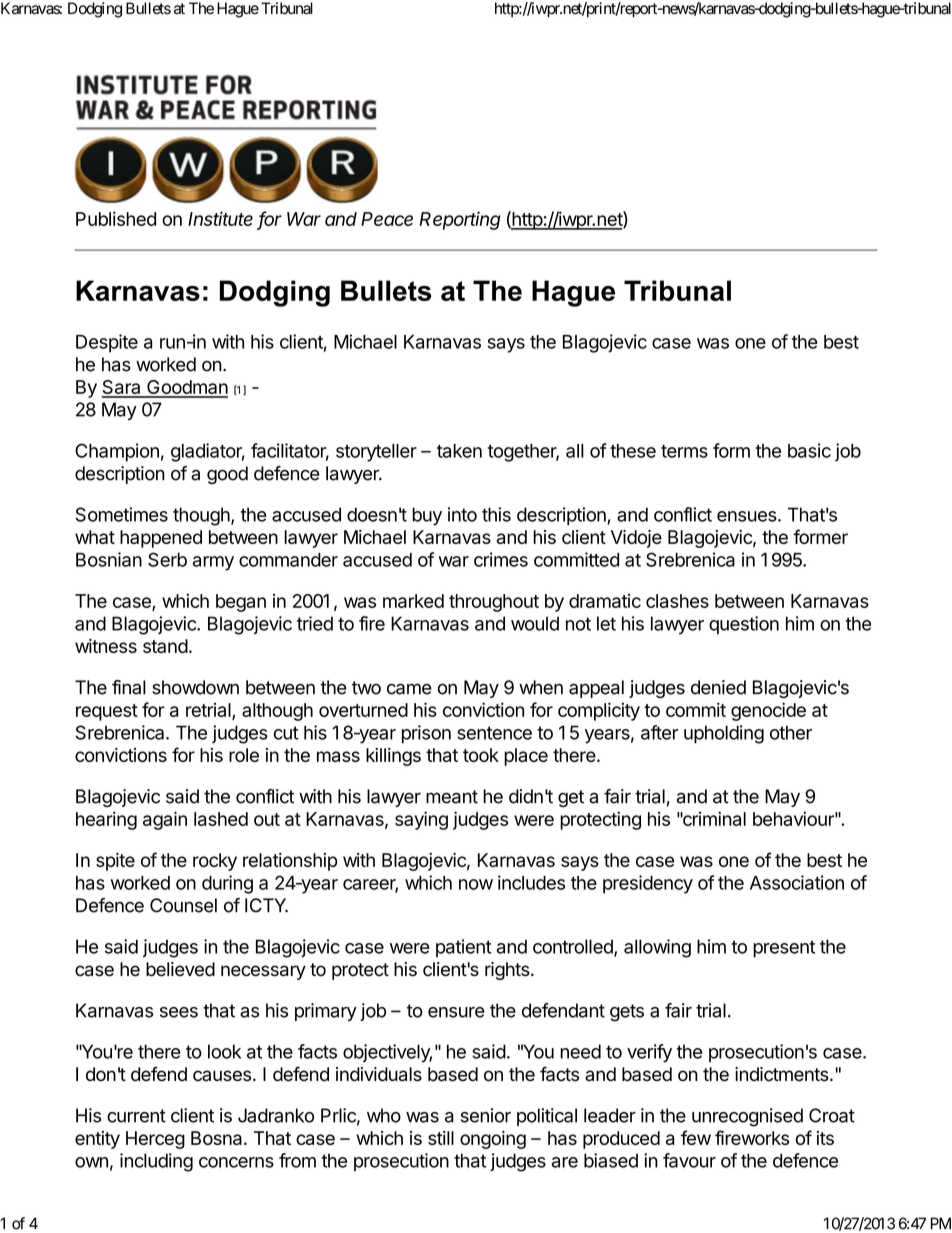  I want to click on still, so click(441, 1138).
